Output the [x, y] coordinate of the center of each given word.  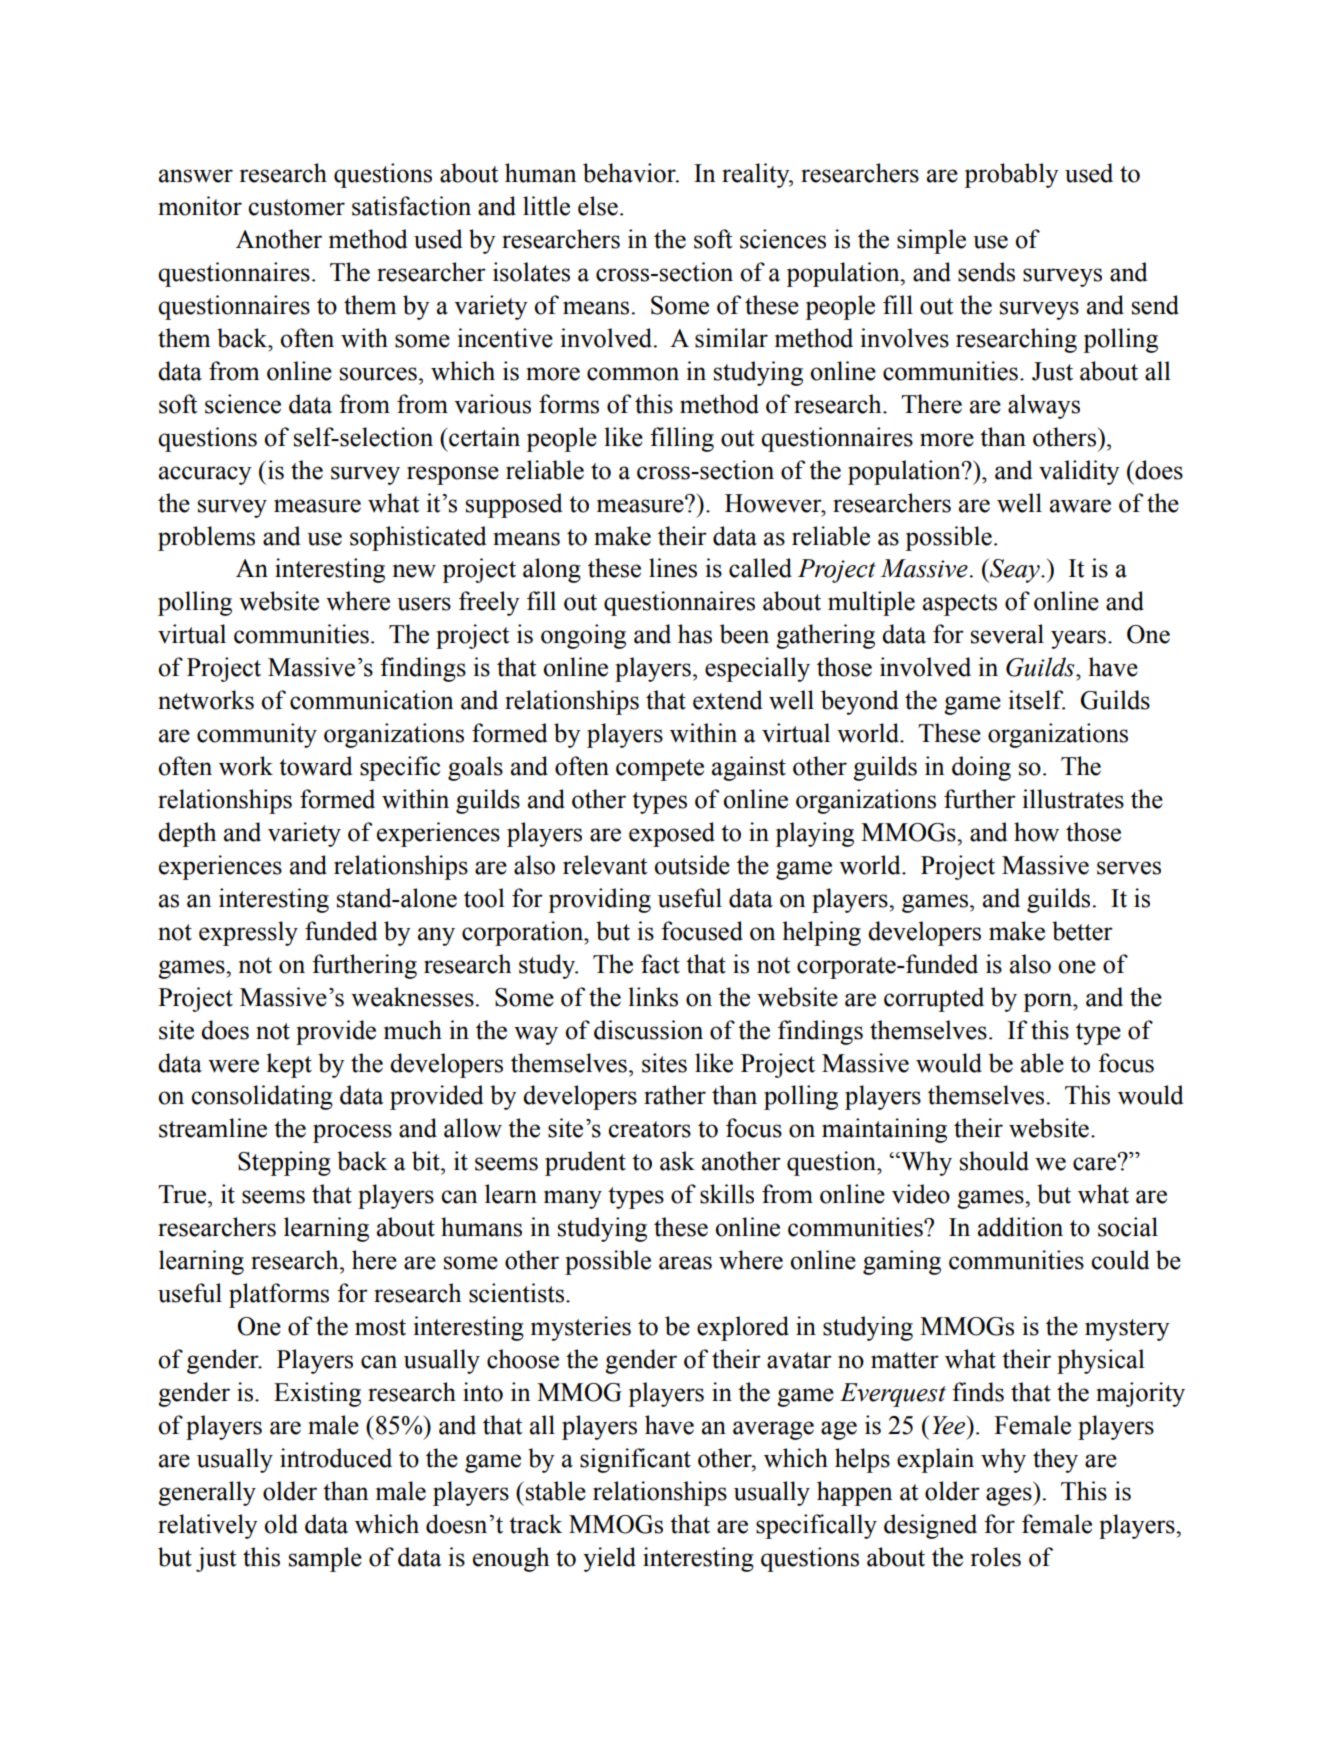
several [1007, 634]
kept [289, 1065]
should [994, 1161]
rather [675, 1095]
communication [372, 700]
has [695, 634]
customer [296, 207]
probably [1011, 175]
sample [325, 1559]
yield [609, 1559]
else [598, 206]
